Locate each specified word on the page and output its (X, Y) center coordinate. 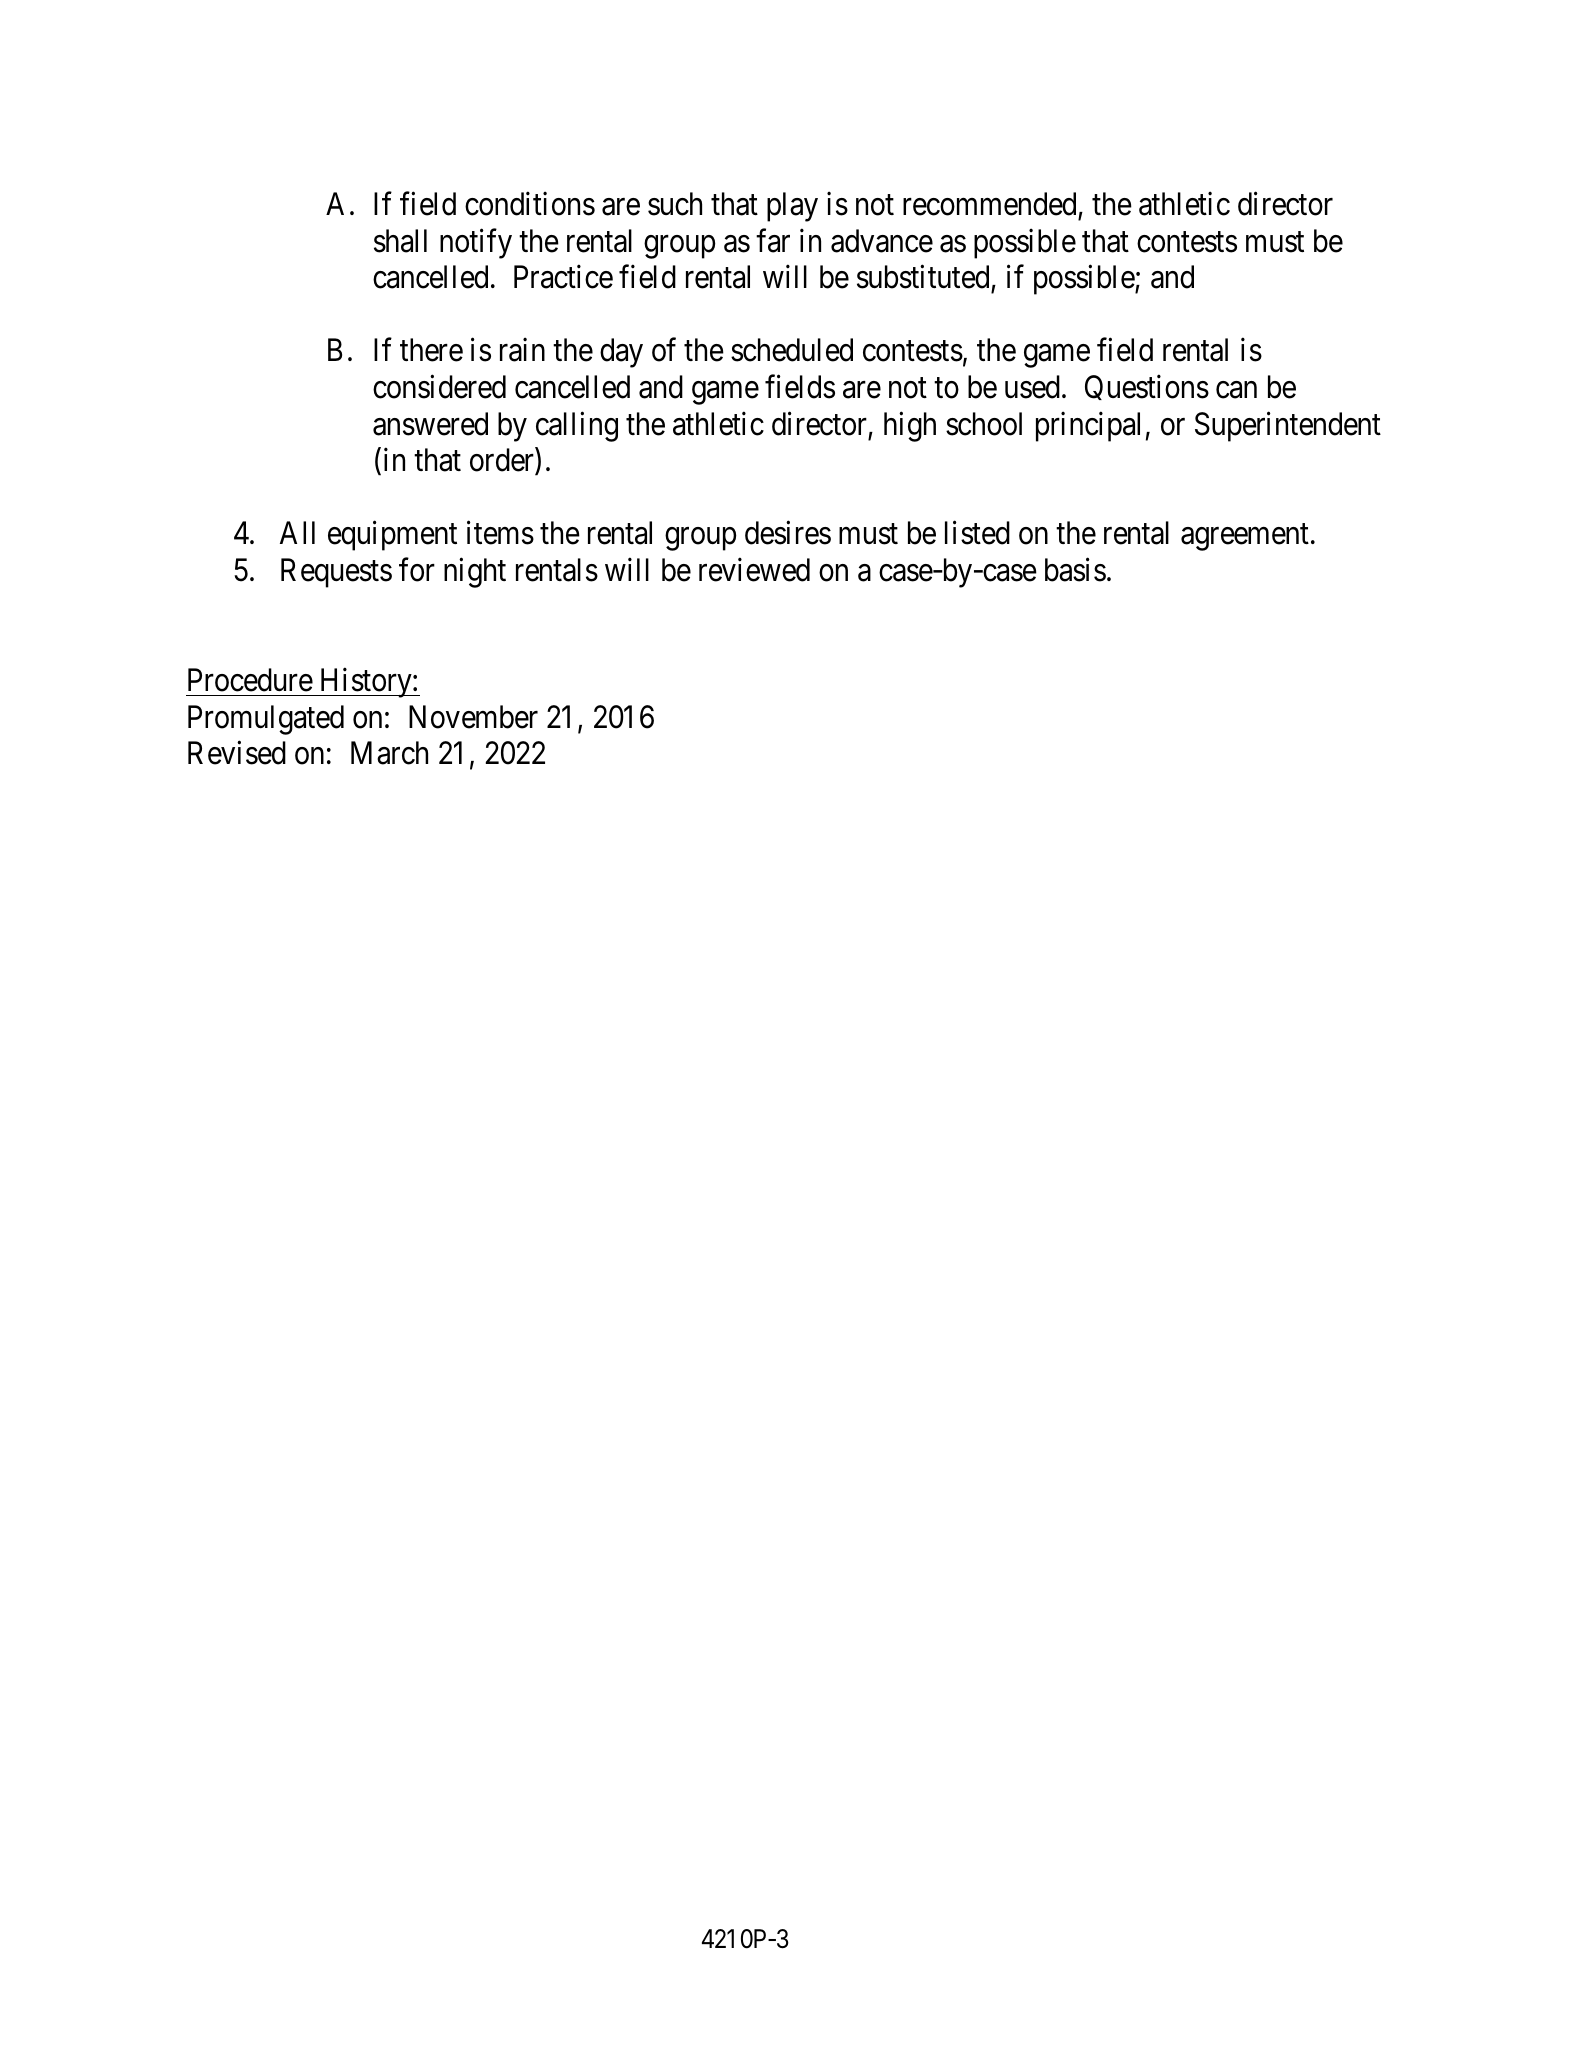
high (910, 426)
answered (430, 424)
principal (1088, 426)
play (792, 207)
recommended (989, 204)
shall (400, 241)
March (389, 753)
